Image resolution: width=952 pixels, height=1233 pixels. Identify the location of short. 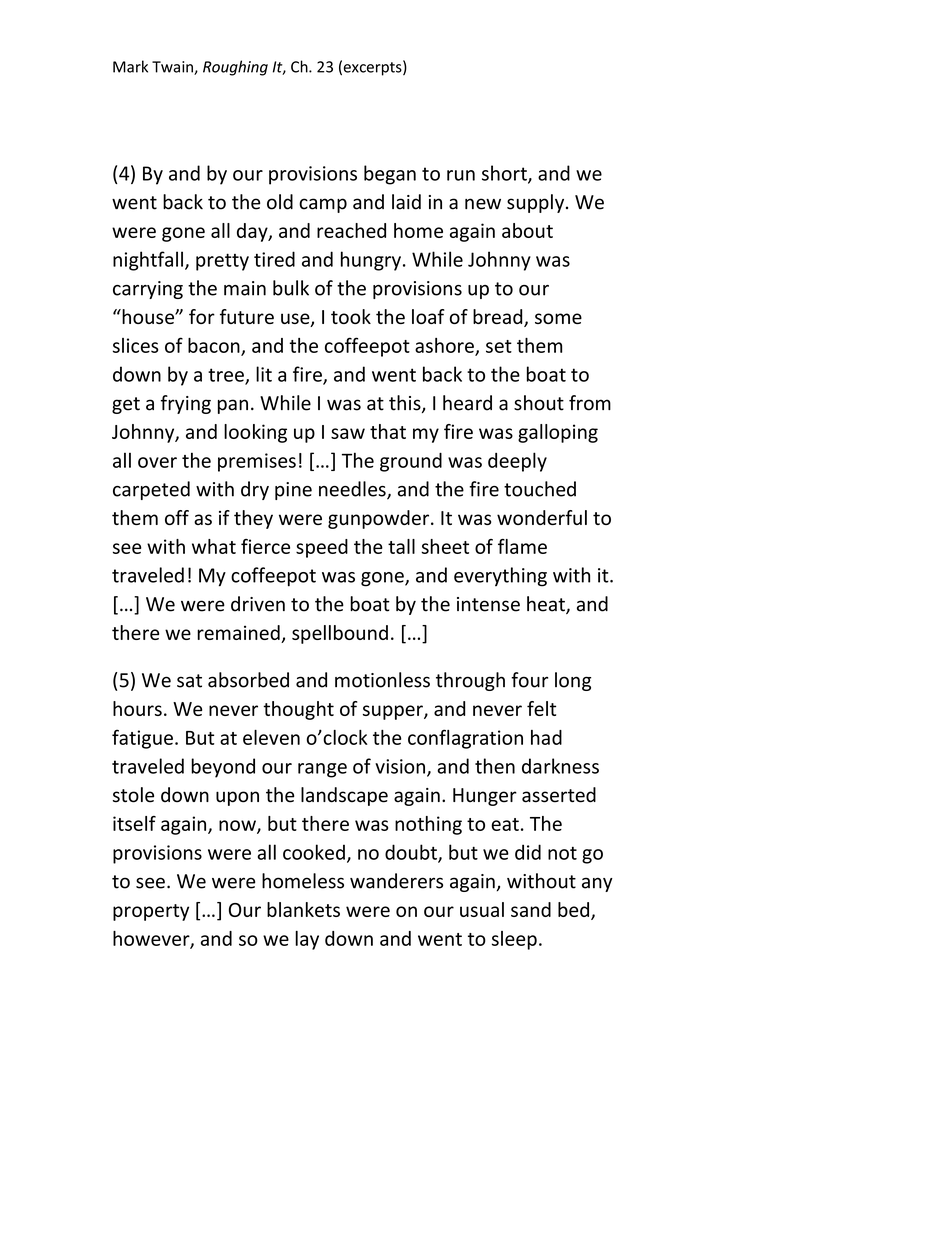
(505, 174).
